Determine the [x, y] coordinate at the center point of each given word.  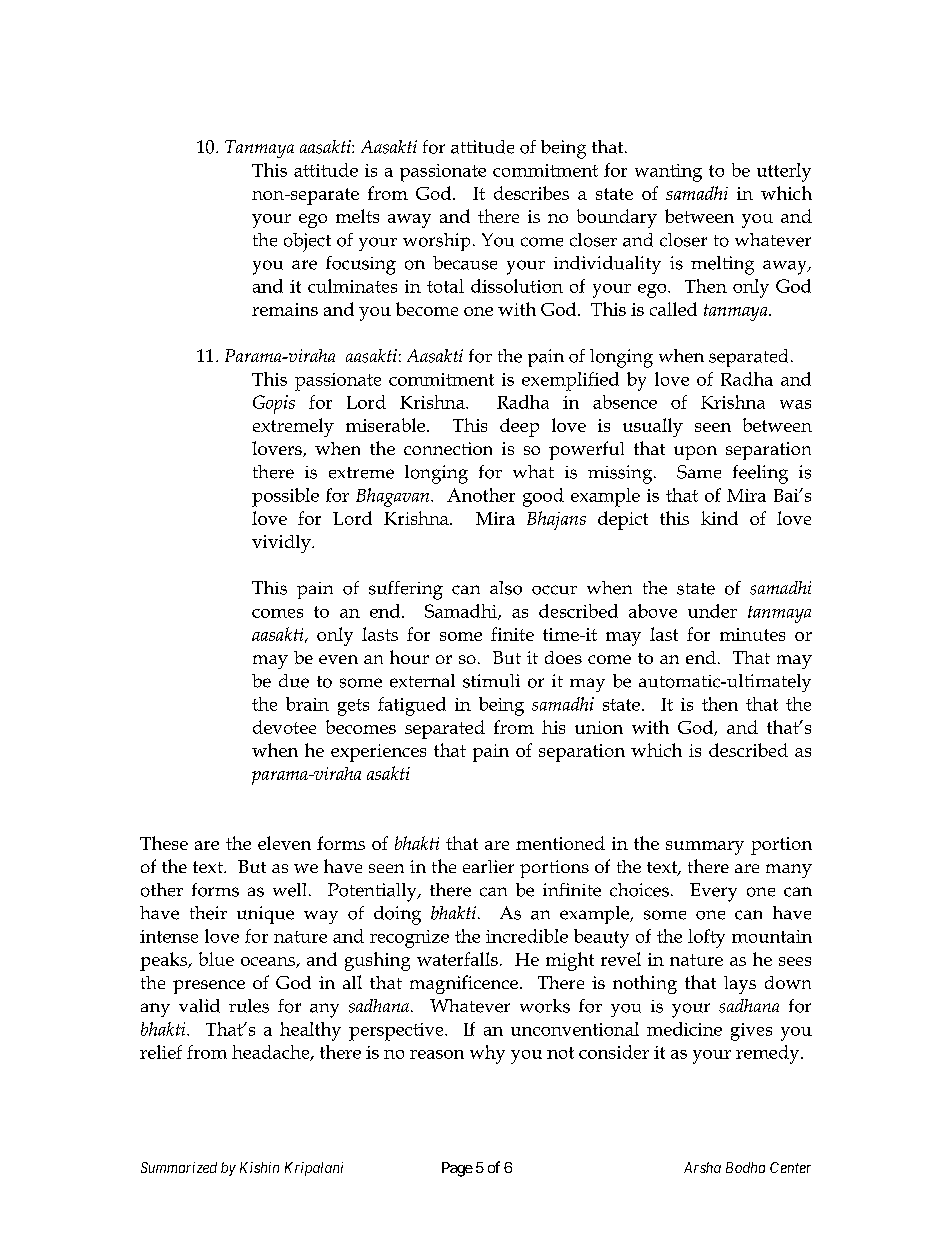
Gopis [274, 404]
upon [695, 453]
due [294, 681]
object [307, 242]
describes [531, 193]
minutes [752, 634]
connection [448, 448]
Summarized [179, 1167]
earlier [488, 866]
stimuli [491, 681]
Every [713, 892]
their [208, 913]
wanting [668, 173]
